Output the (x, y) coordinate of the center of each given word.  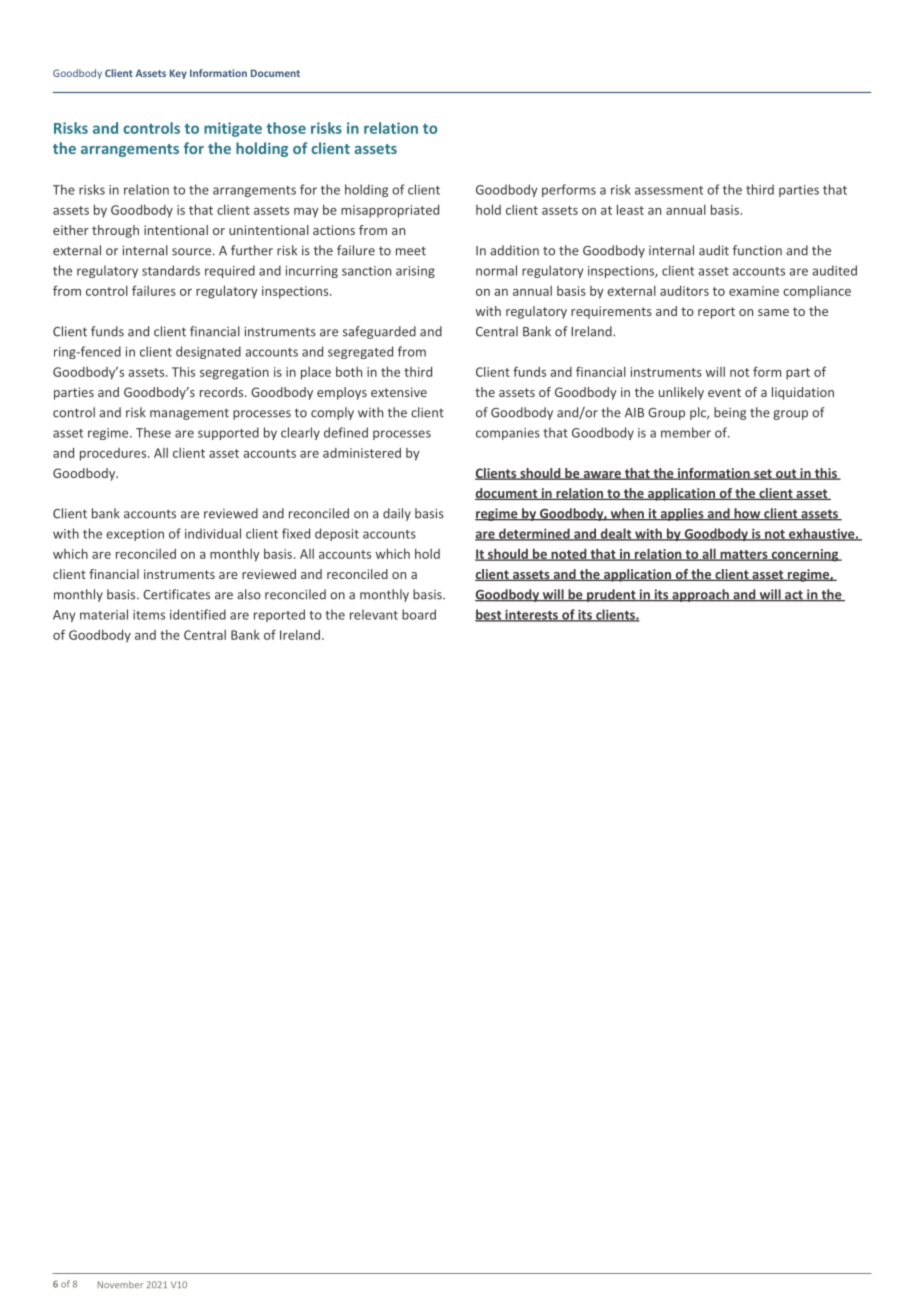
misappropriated (390, 211)
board (419, 614)
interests (531, 615)
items (149, 615)
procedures (114, 454)
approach (700, 595)
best (489, 615)
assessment (669, 190)
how (747, 514)
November (120, 1284)
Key (178, 74)
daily (397, 514)
